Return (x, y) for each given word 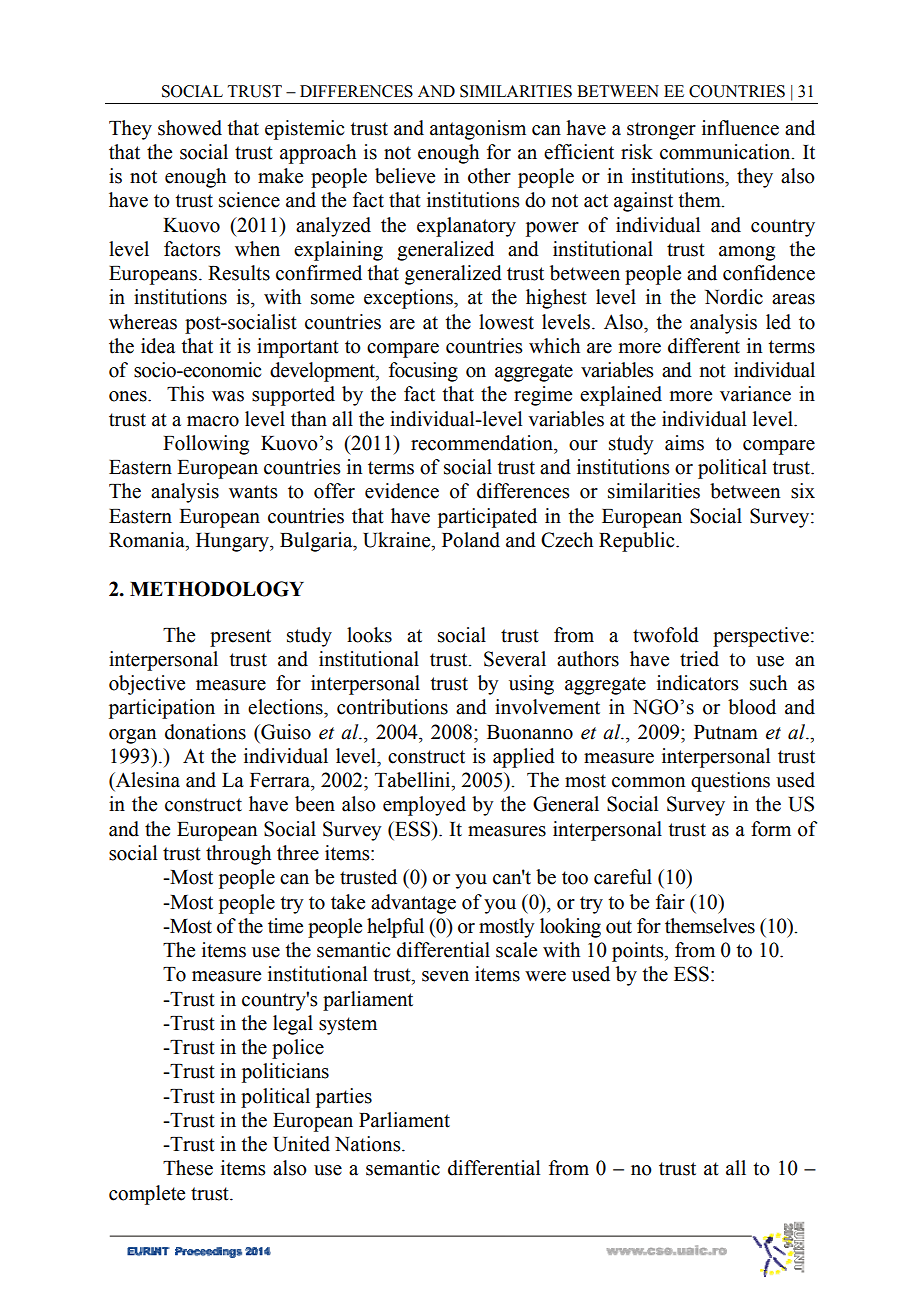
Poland (471, 540)
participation (162, 709)
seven (445, 976)
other (489, 176)
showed (190, 128)
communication (726, 152)
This (185, 394)
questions (730, 782)
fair (670, 902)
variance (755, 394)
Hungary (233, 542)
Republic (638, 542)
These (188, 1168)
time (285, 926)
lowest (506, 322)
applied (524, 758)
